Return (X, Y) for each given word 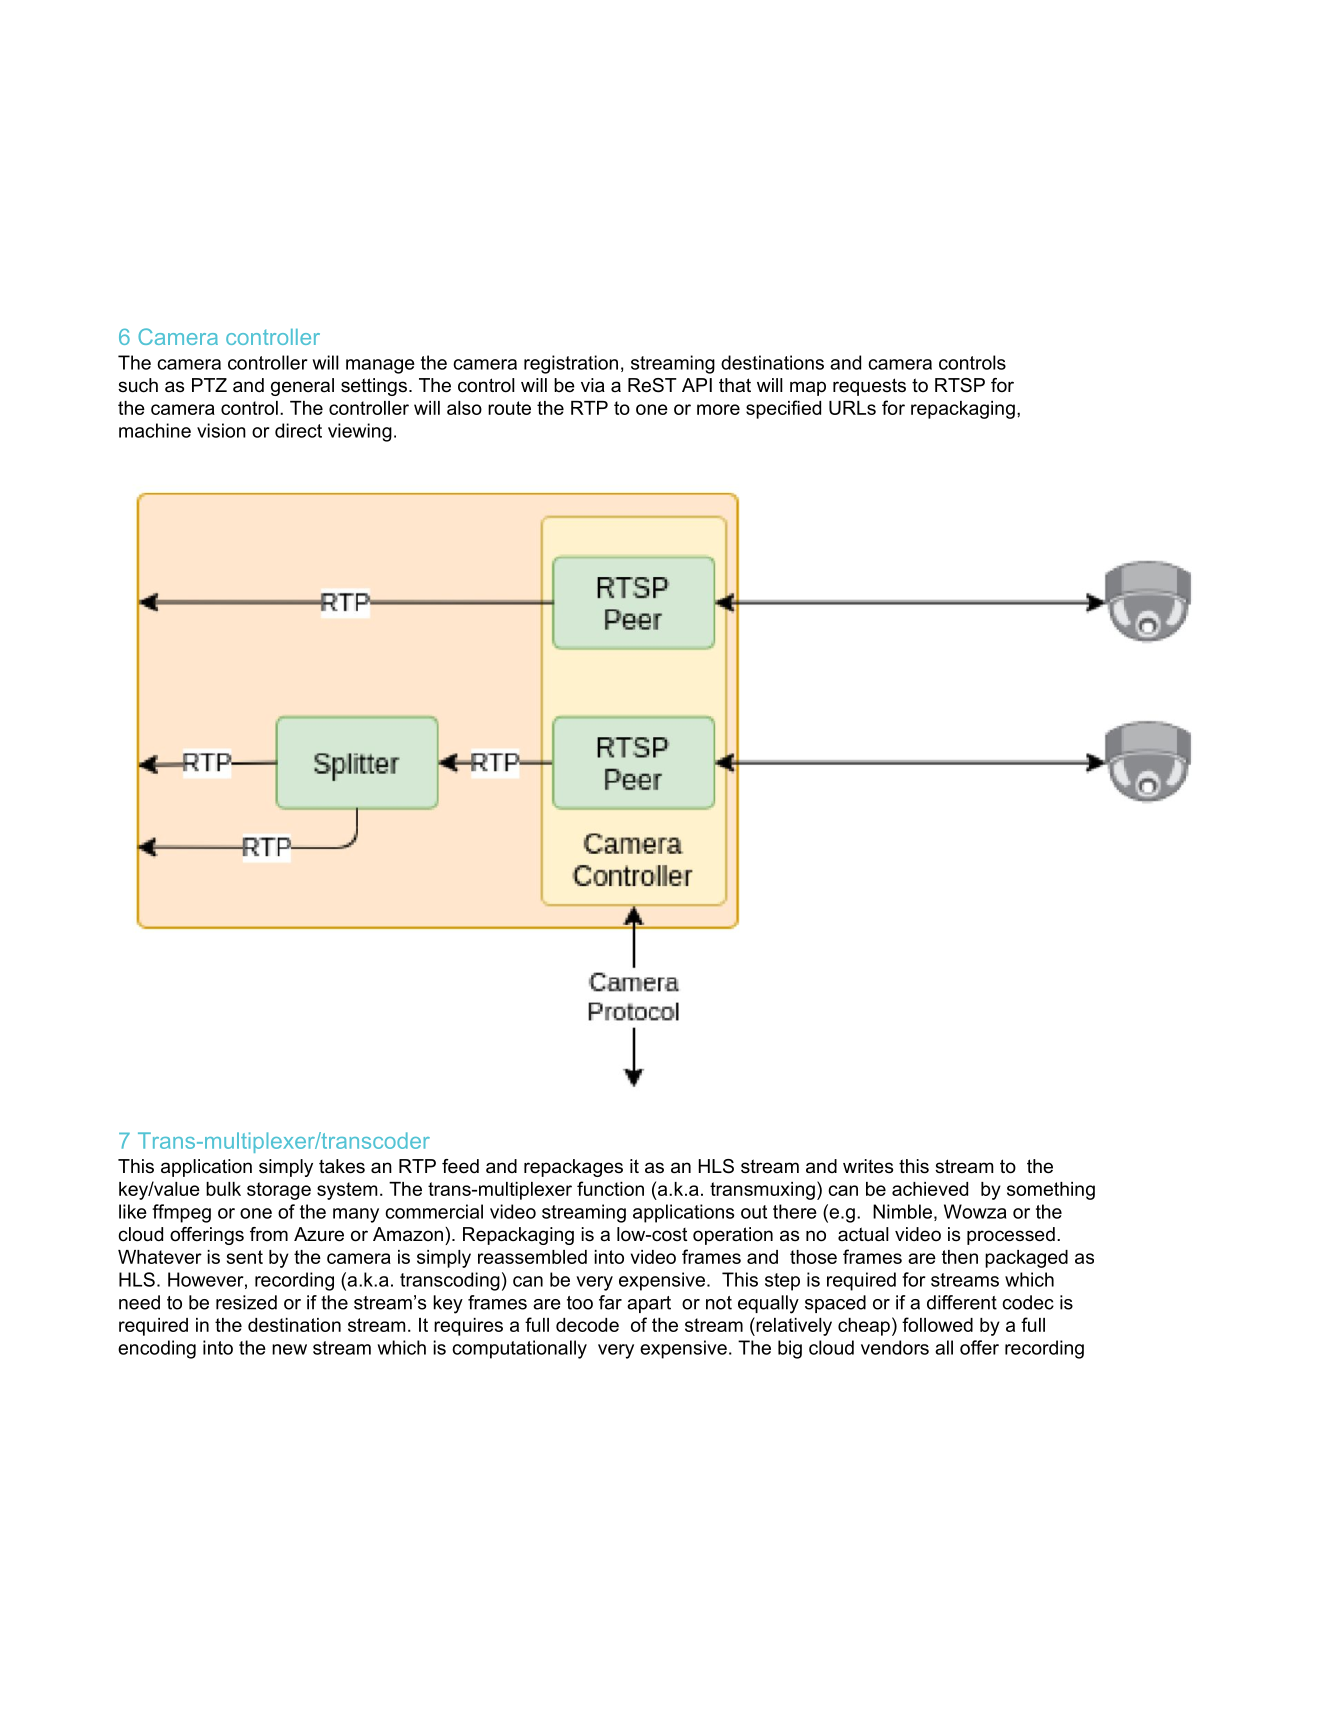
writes (868, 1166)
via (593, 385)
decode (587, 1325)
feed (460, 1166)
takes (342, 1166)
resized (246, 1302)
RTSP (960, 385)
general (302, 387)
